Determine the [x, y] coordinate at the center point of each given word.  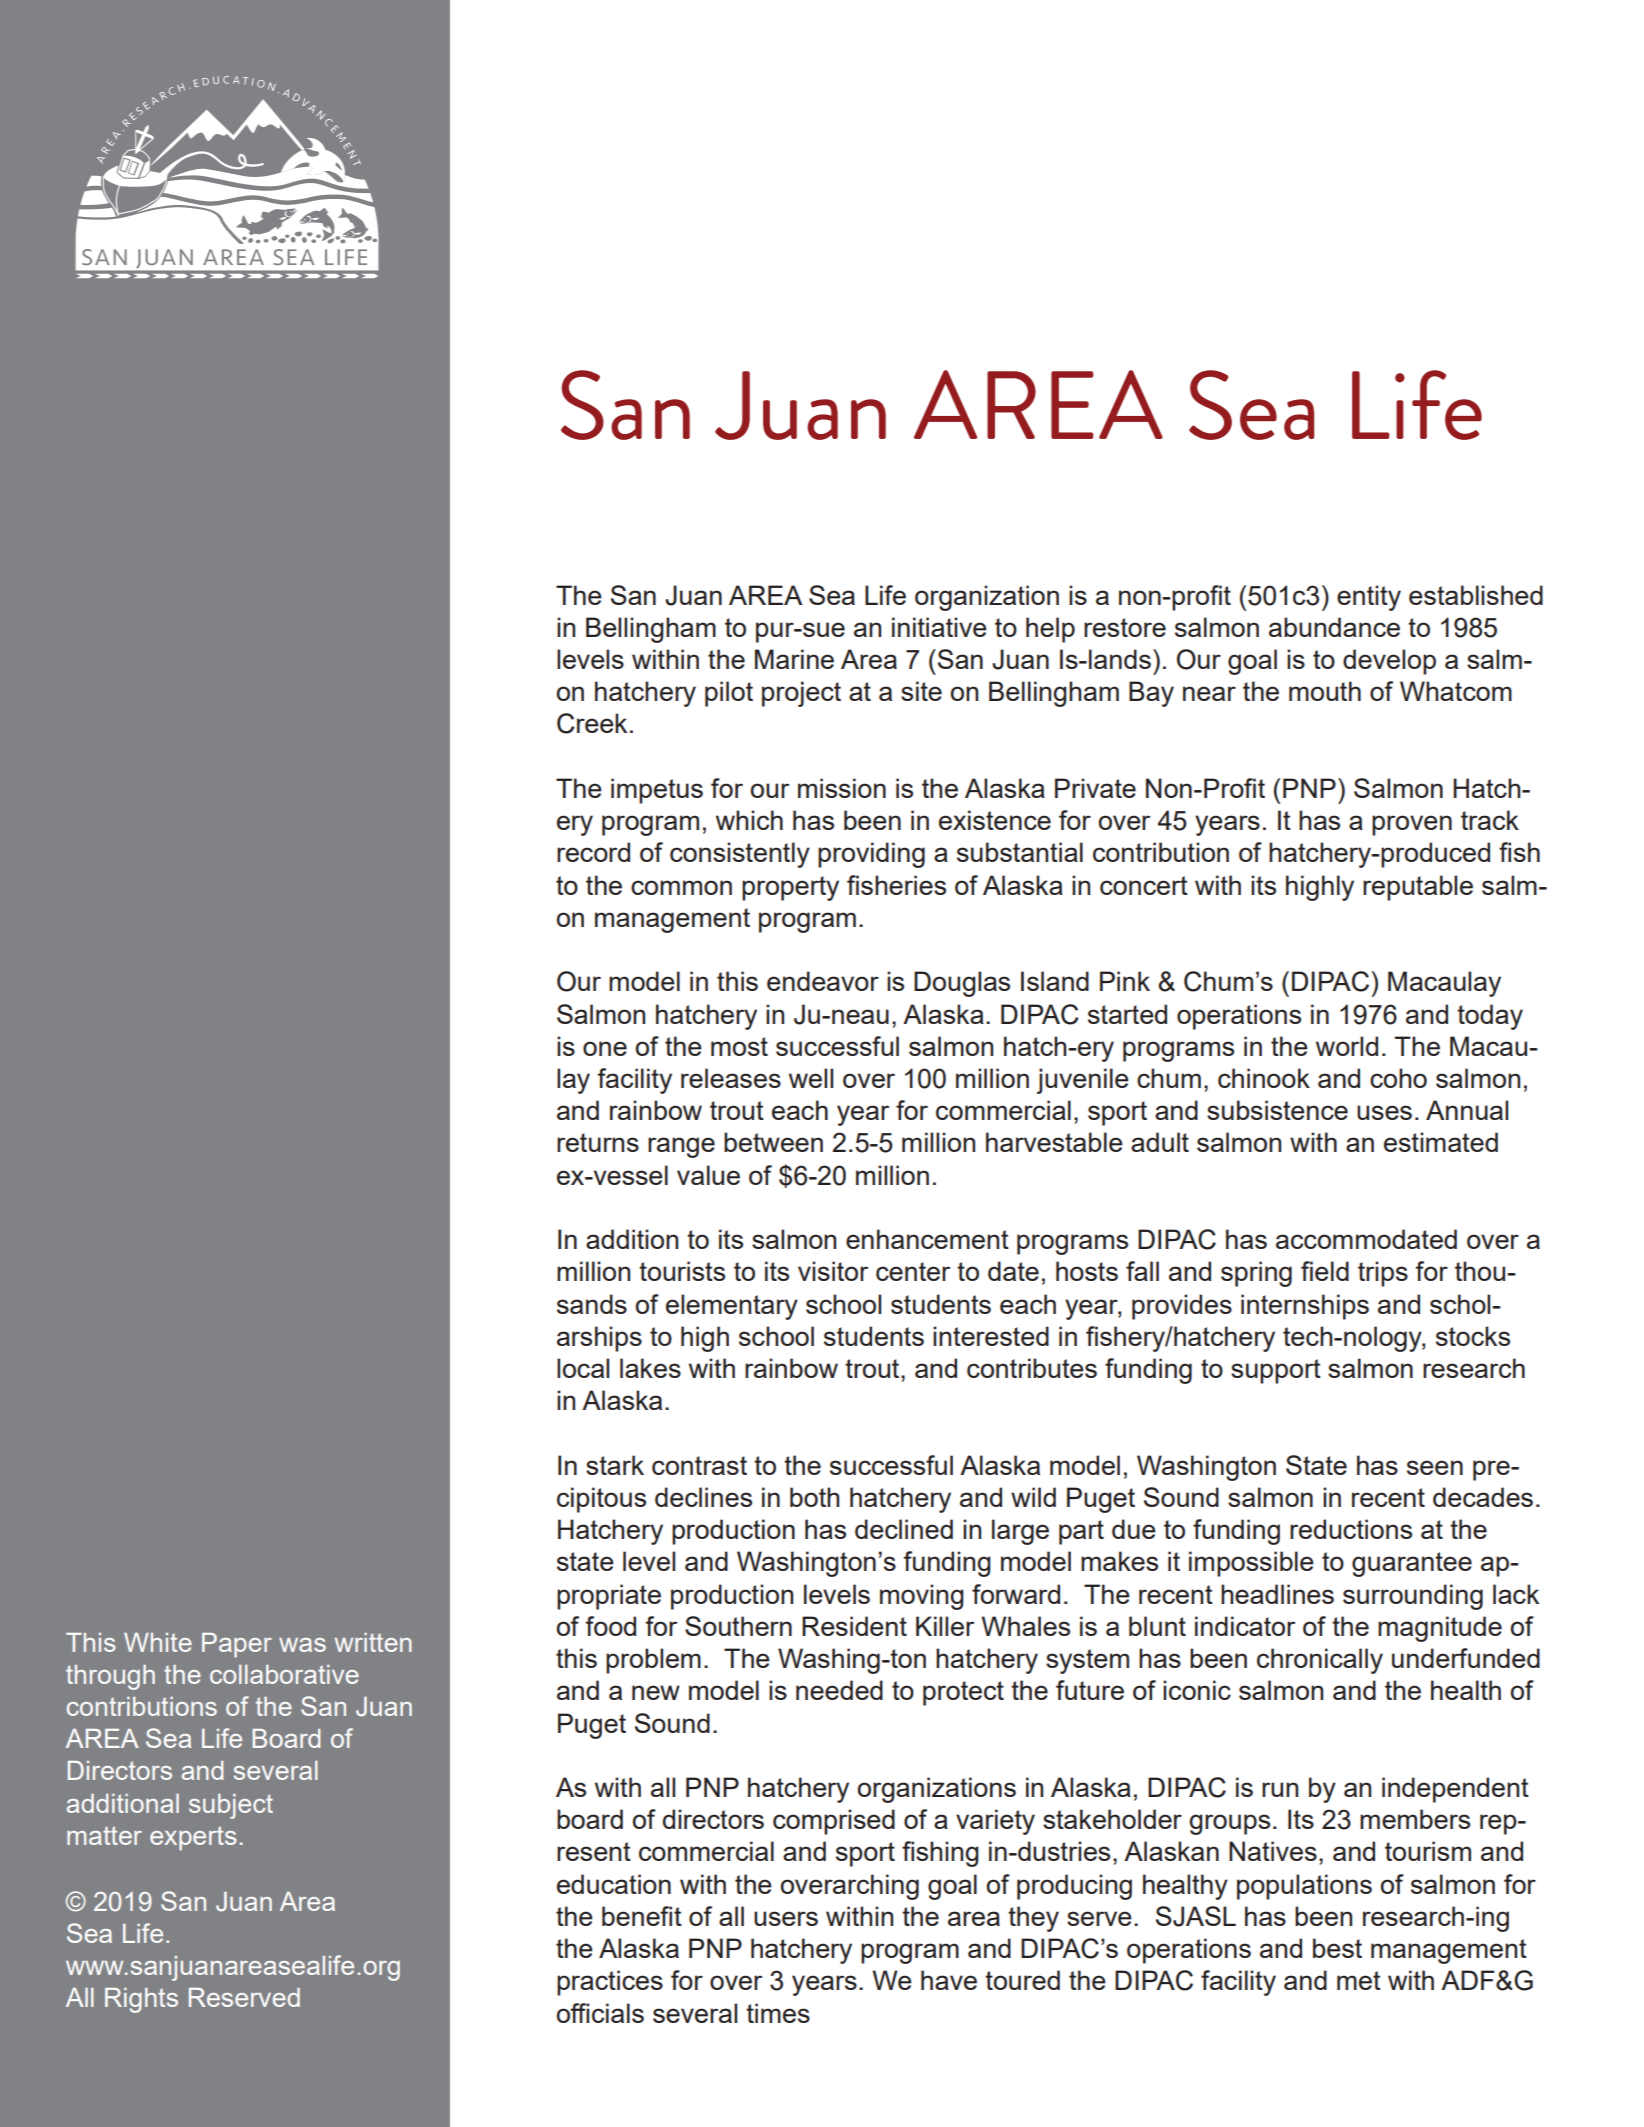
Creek [592, 723]
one [605, 1048]
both [814, 1497]
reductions [1351, 1529]
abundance [1334, 627]
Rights [141, 2000]
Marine [794, 659]
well [811, 1078]
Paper [237, 1645]
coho [1398, 1078]
